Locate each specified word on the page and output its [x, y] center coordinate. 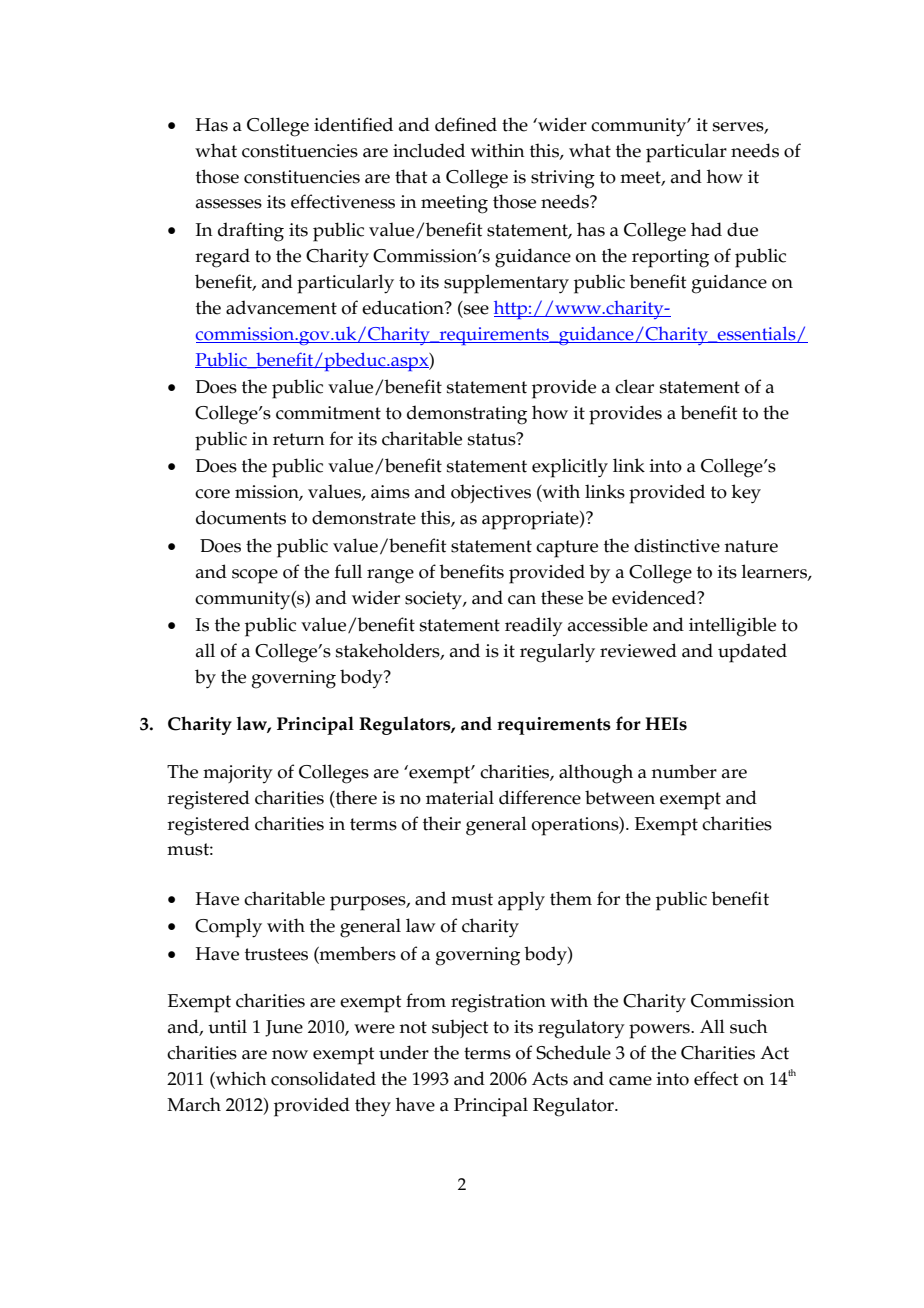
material [460, 797]
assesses [229, 204]
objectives [491, 493]
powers [660, 1031]
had [706, 229]
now [290, 1055]
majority [238, 774]
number [684, 771]
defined [466, 124]
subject [460, 1028]
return [299, 439]
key [746, 494]
